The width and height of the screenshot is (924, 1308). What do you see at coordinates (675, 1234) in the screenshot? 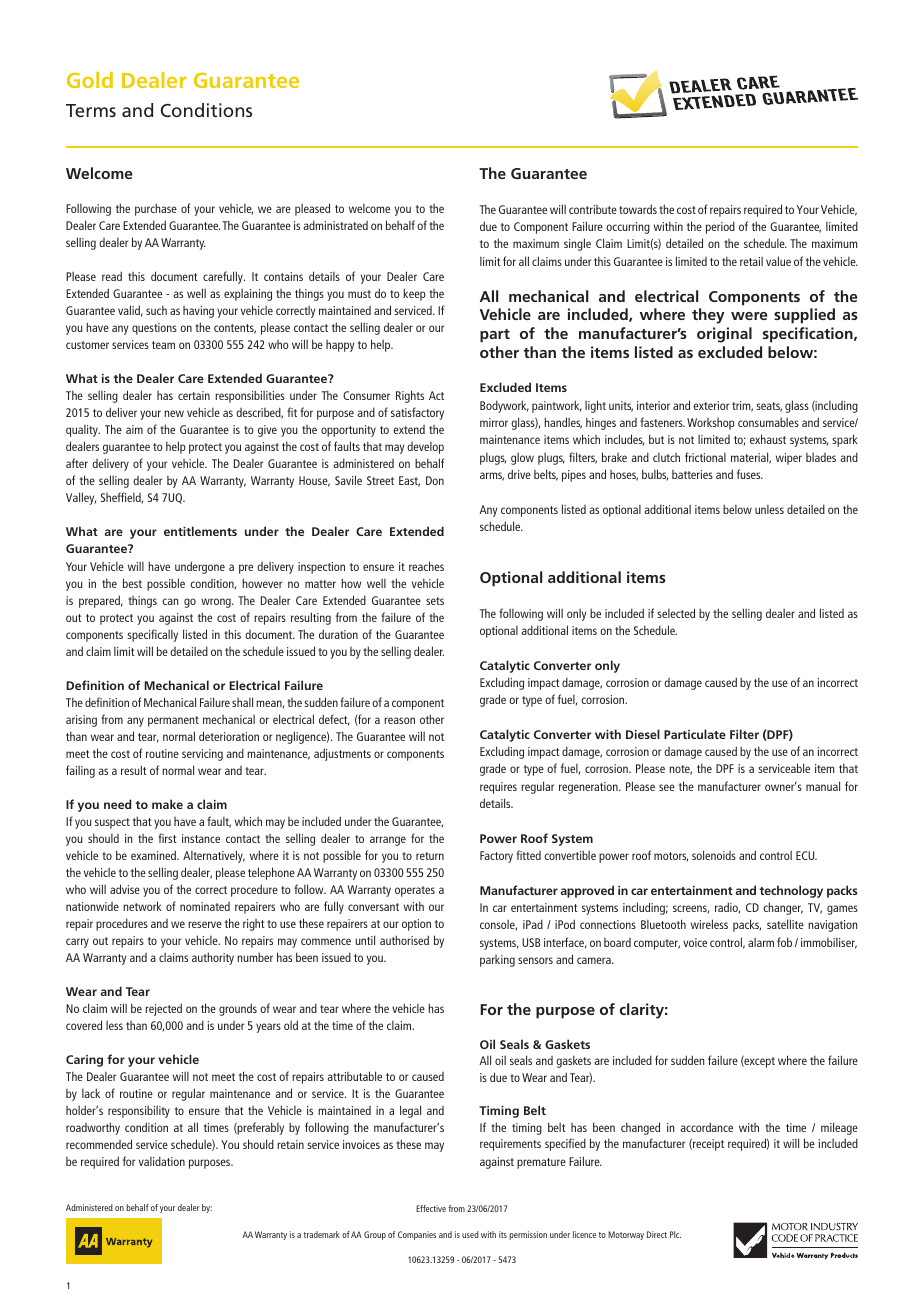
I see `Plc` at bounding box center [675, 1234].
